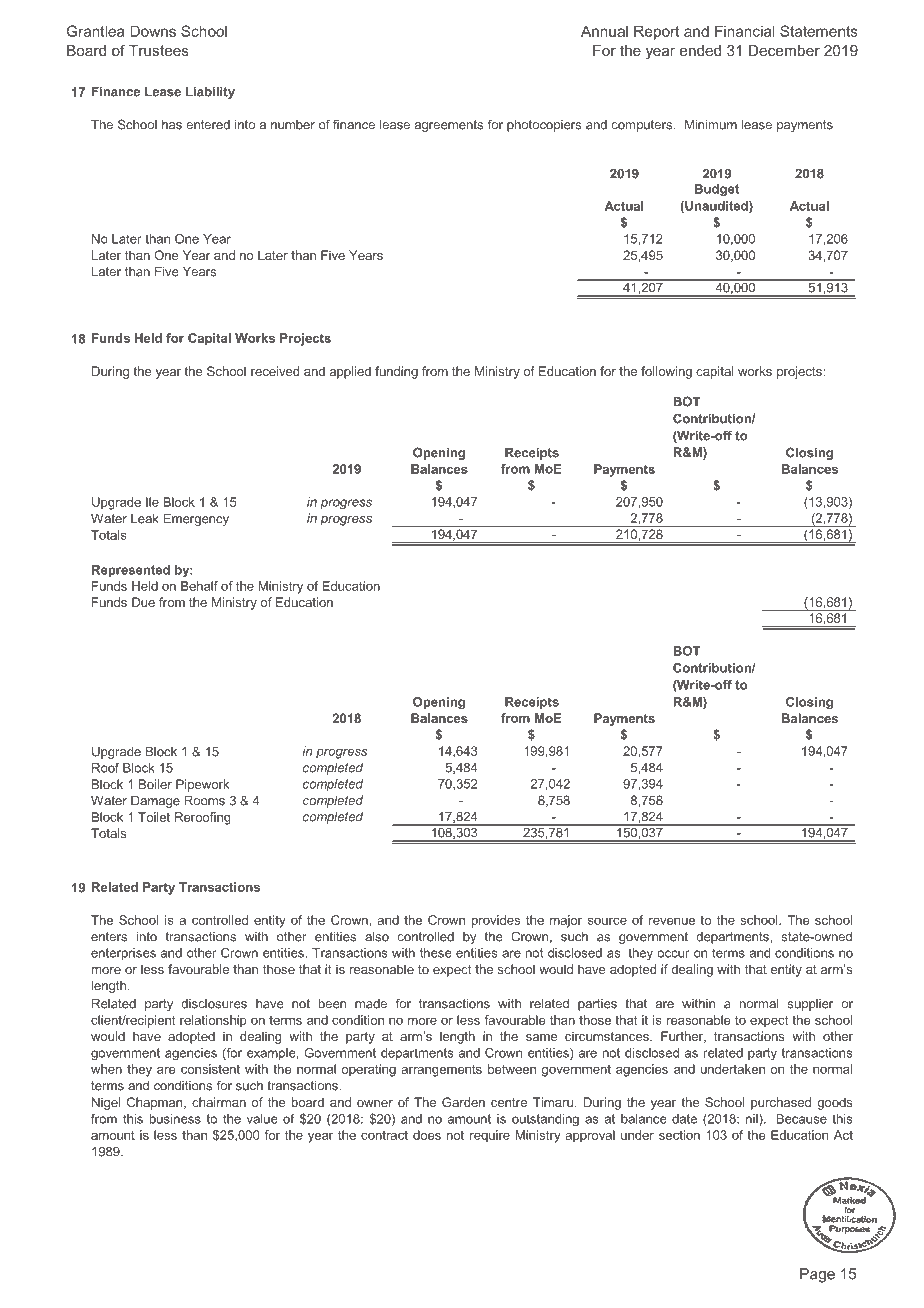  Describe the element at coordinates (210, 92) in the screenshot. I see `Liability` at that location.
